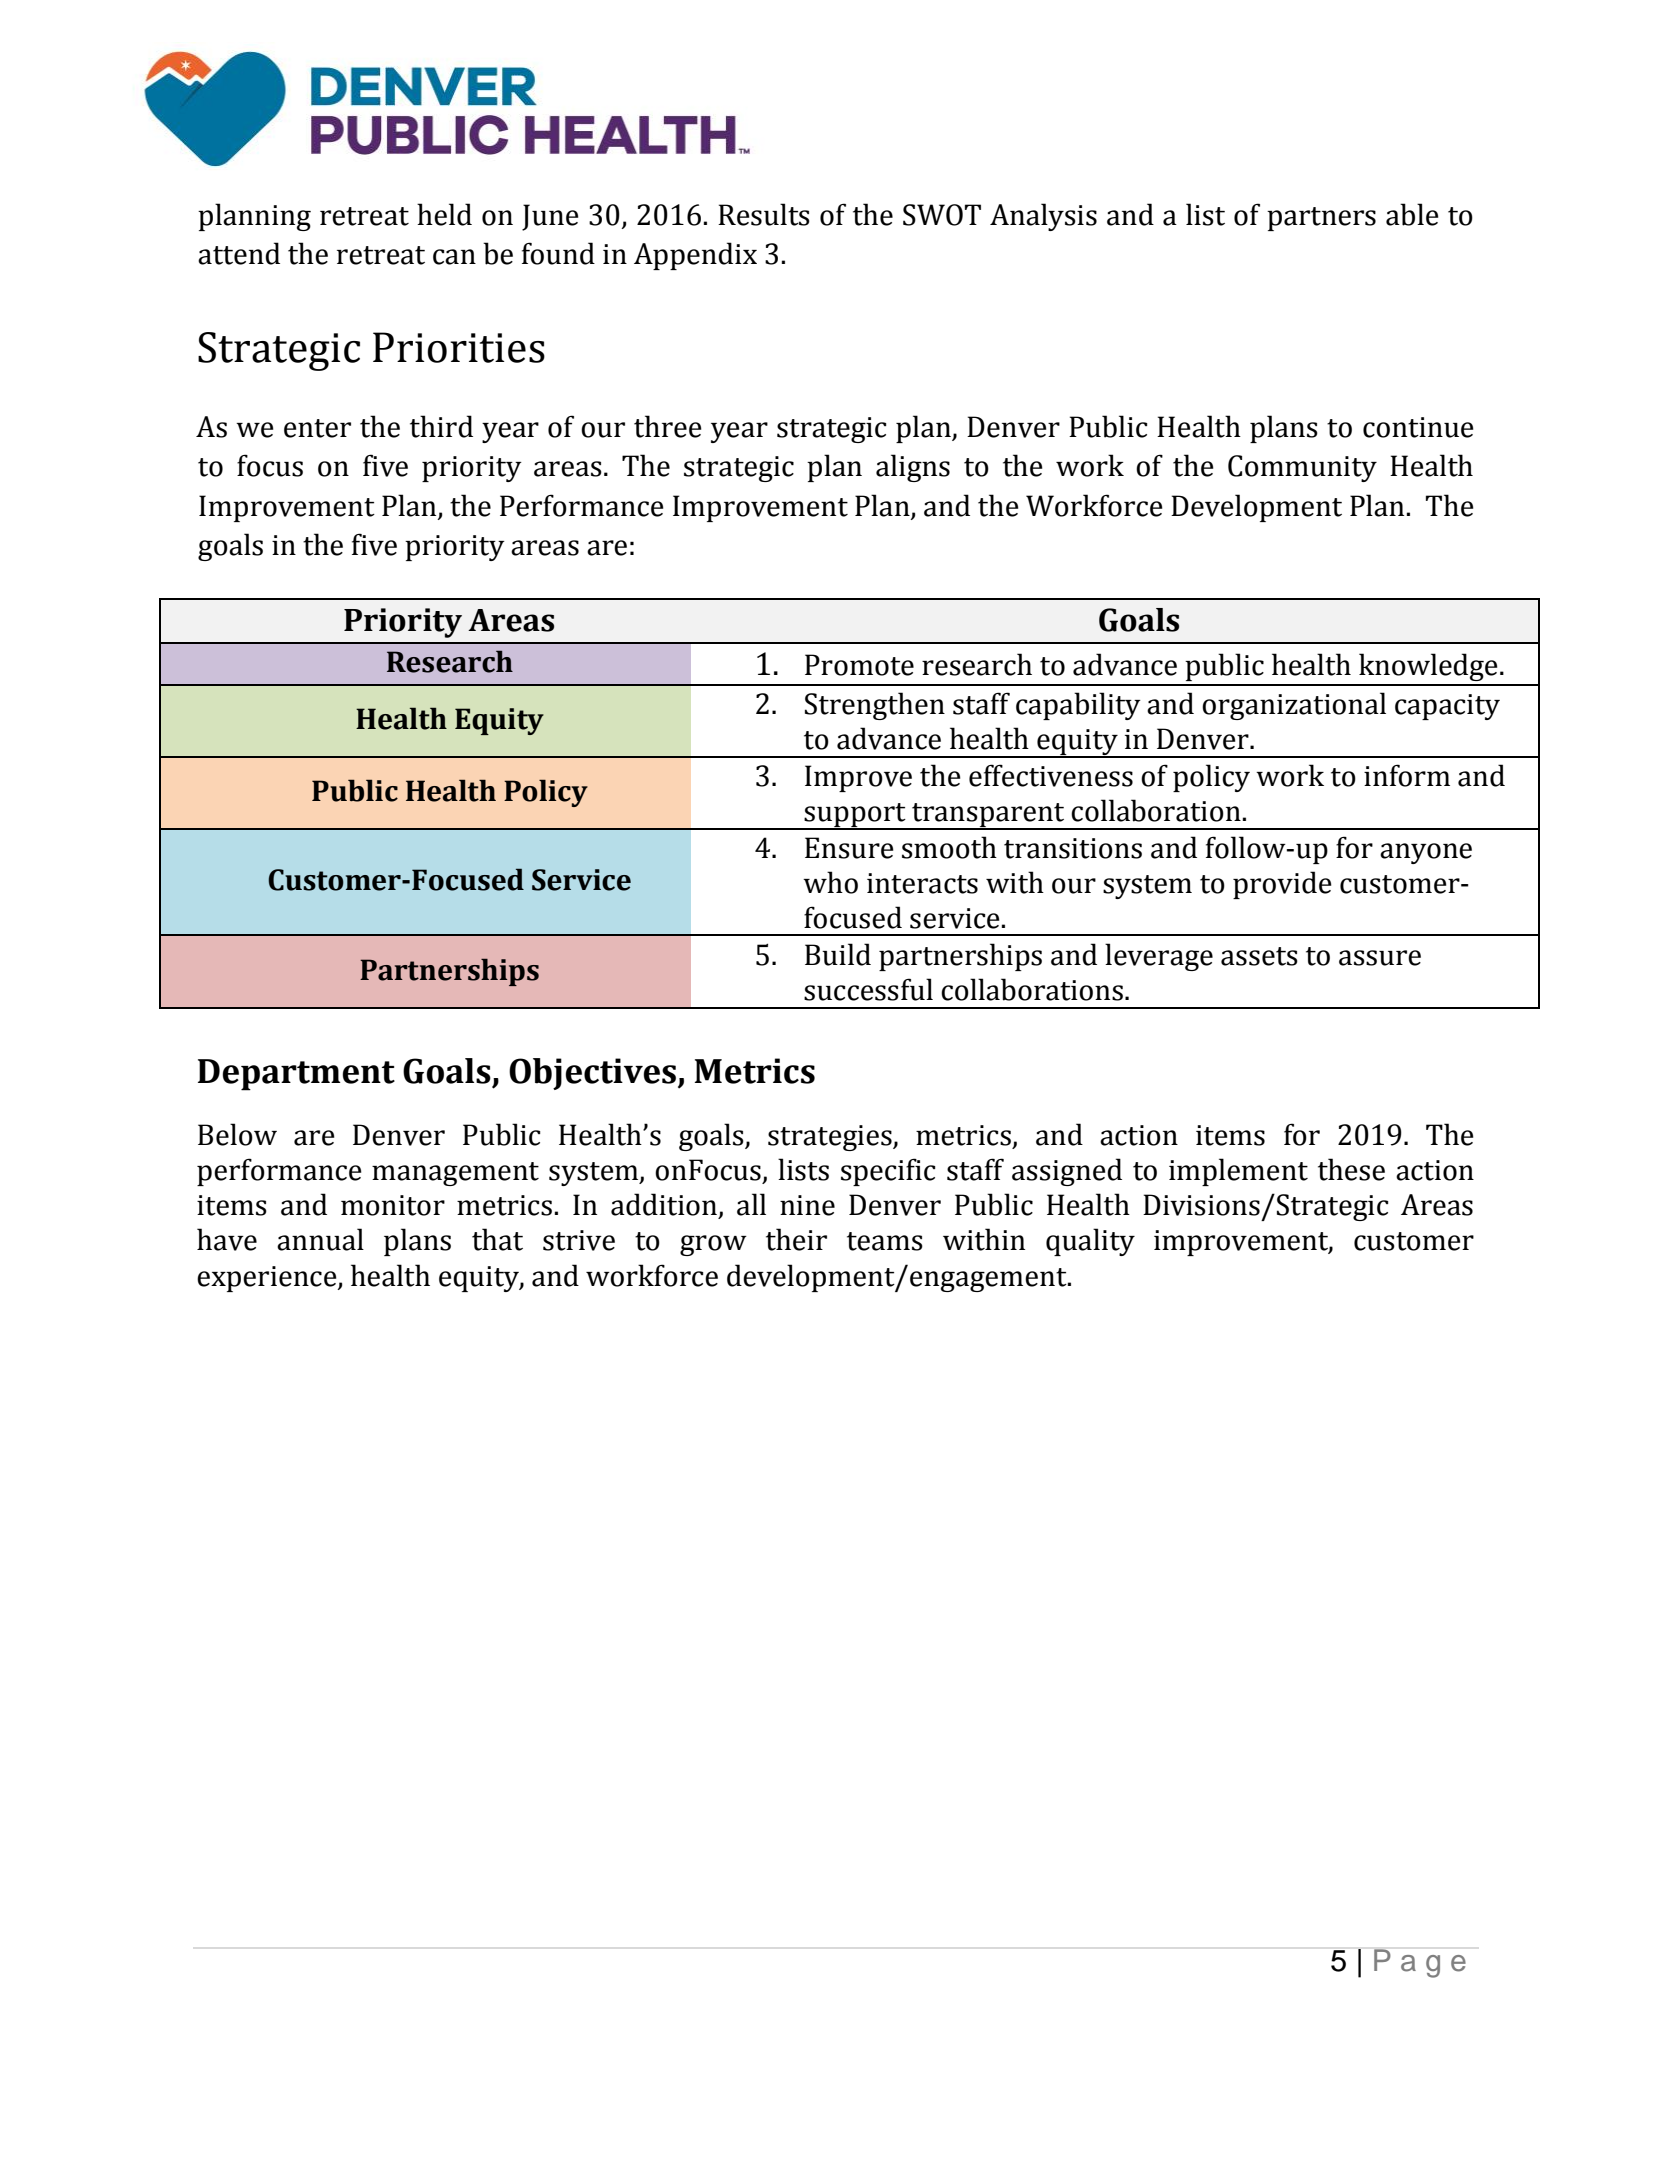 This image has height=2163, width=1671. What do you see at coordinates (320, 1239) in the image?
I see `annual` at bounding box center [320, 1239].
